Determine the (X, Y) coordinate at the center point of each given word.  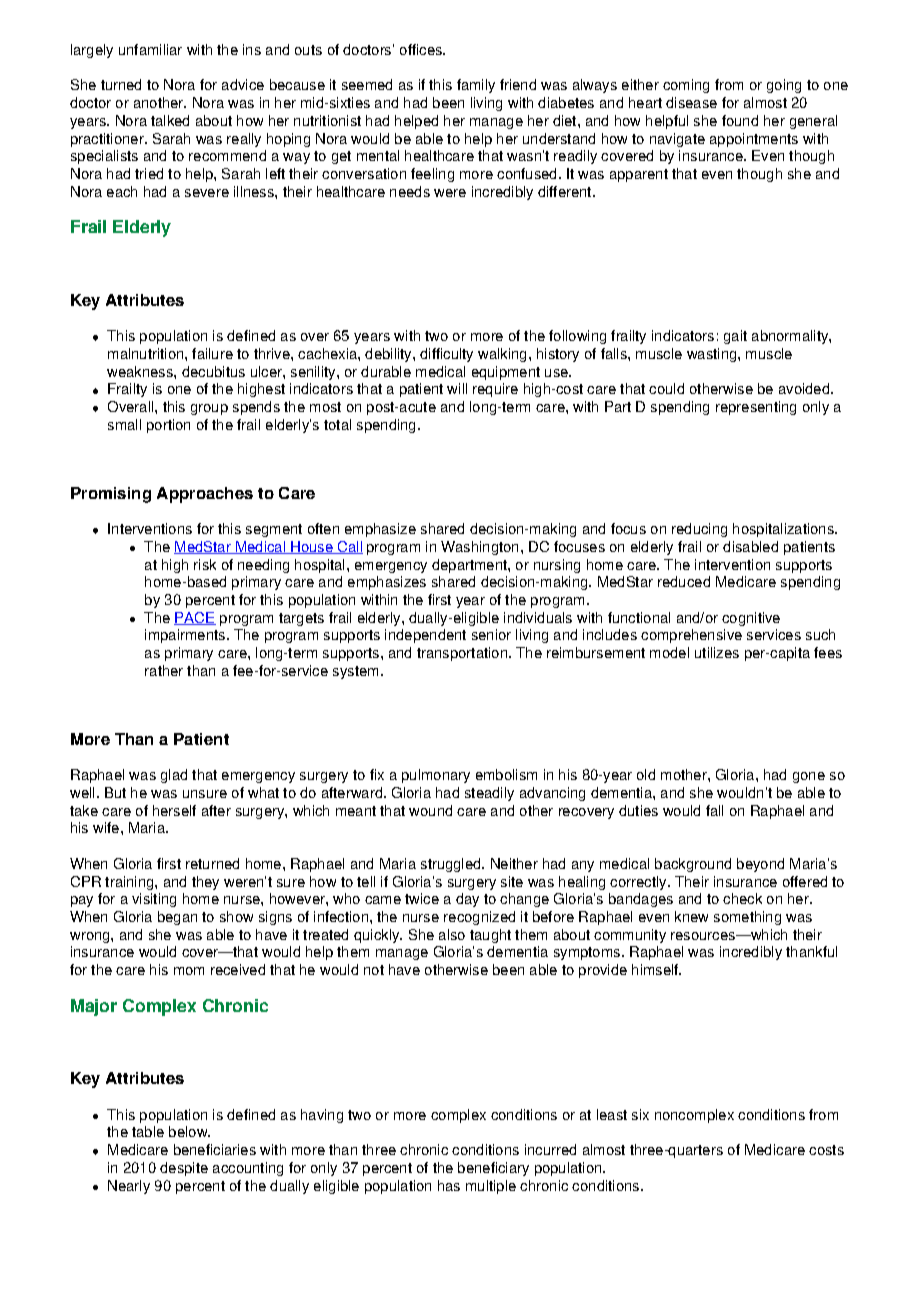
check (742, 898)
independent (425, 636)
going (784, 86)
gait (735, 337)
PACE (195, 618)
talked (170, 120)
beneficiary (493, 1169)
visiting (154, 900)
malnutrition (147, 353)
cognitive (751, 619)
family (476, 86)
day (467, 900)
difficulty (446, 355)
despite (184, 1169)
